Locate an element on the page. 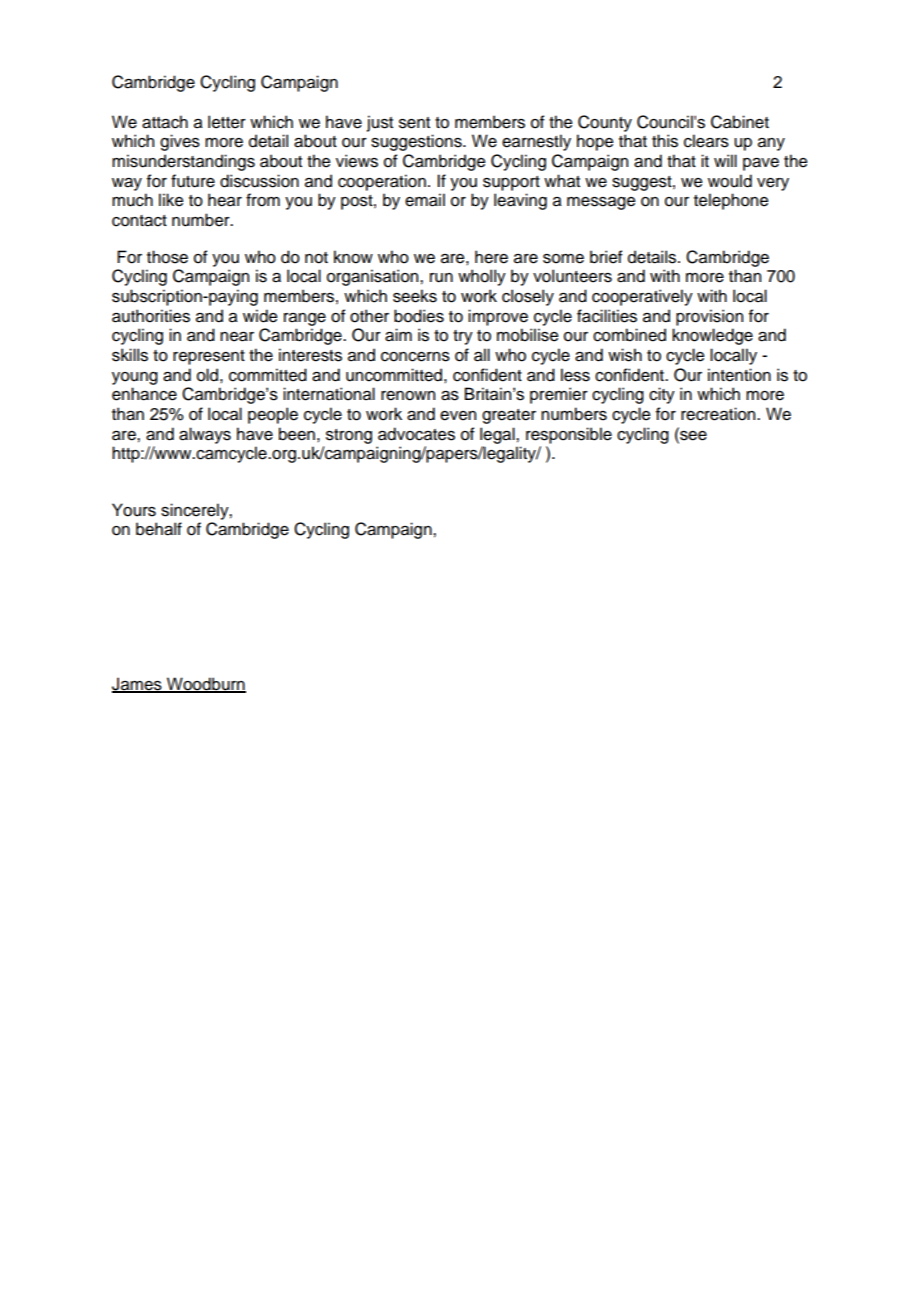 The image size is (924, 1308). behalf is located at coordinates (159, 529).
